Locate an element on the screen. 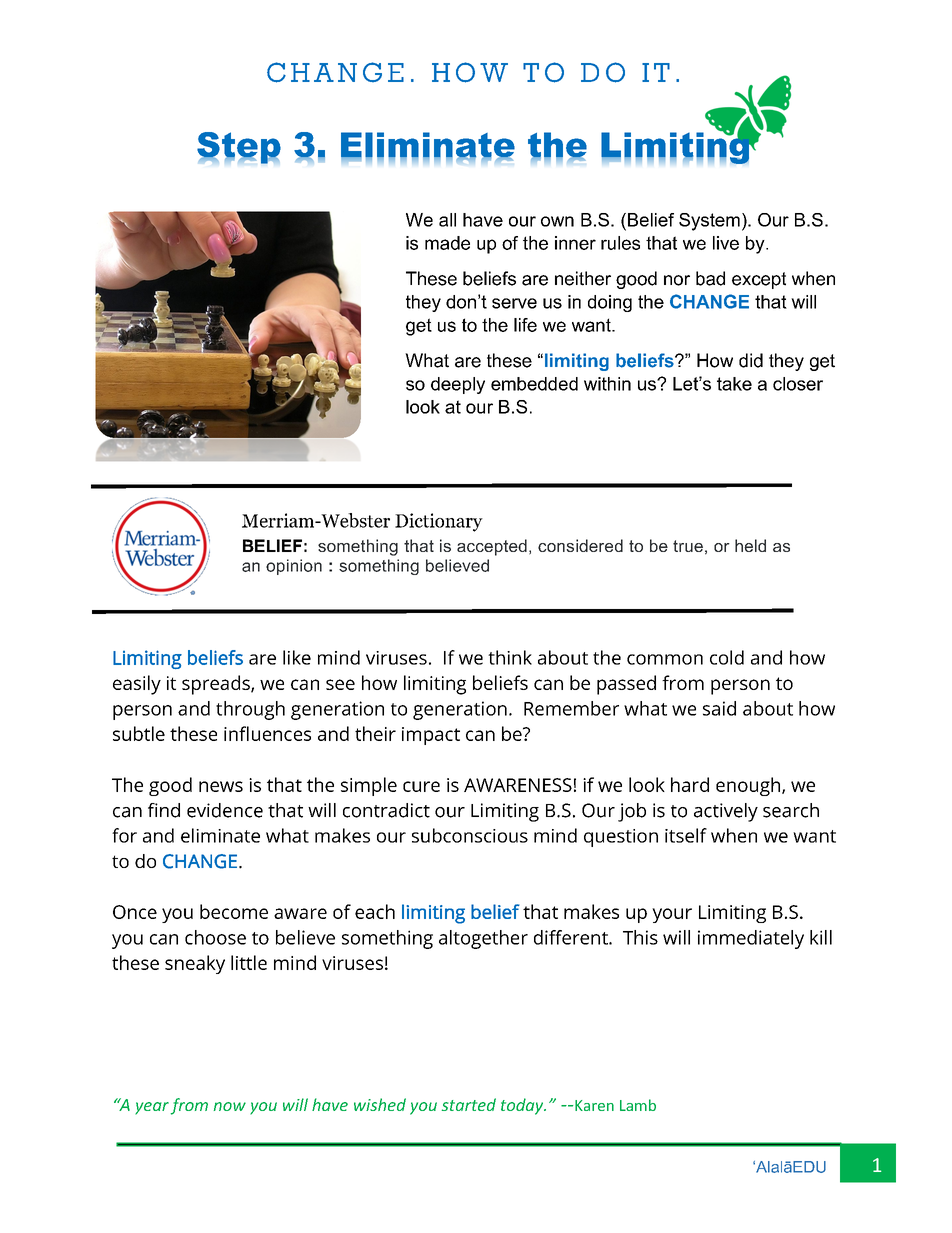 This screenshot has height=1233, width=952. opinion is located at coordinates (294, 567).
